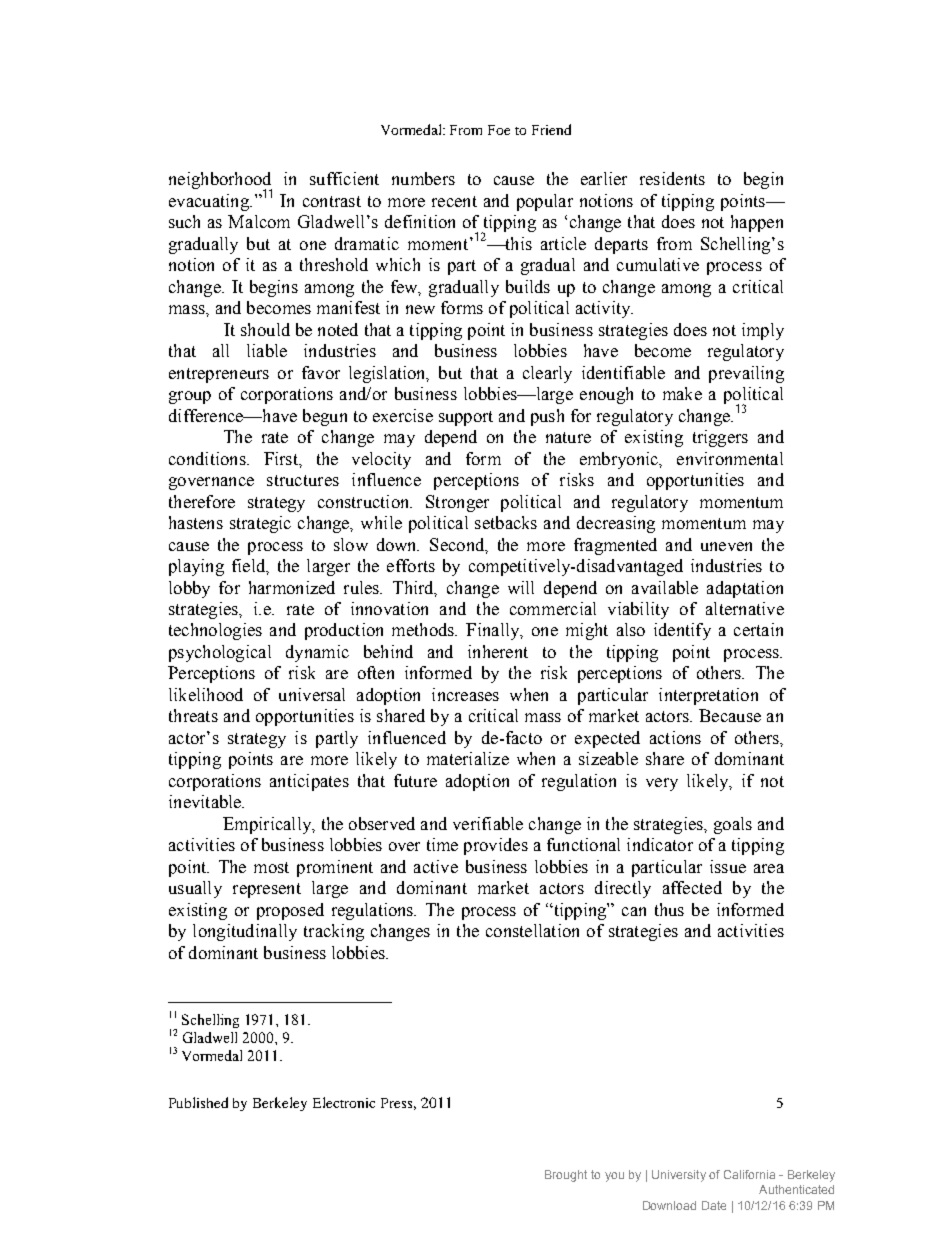  What do you see at coordinates (566, 1176) in the document?
I see `Brought` at bounding box center [566, 1176].
